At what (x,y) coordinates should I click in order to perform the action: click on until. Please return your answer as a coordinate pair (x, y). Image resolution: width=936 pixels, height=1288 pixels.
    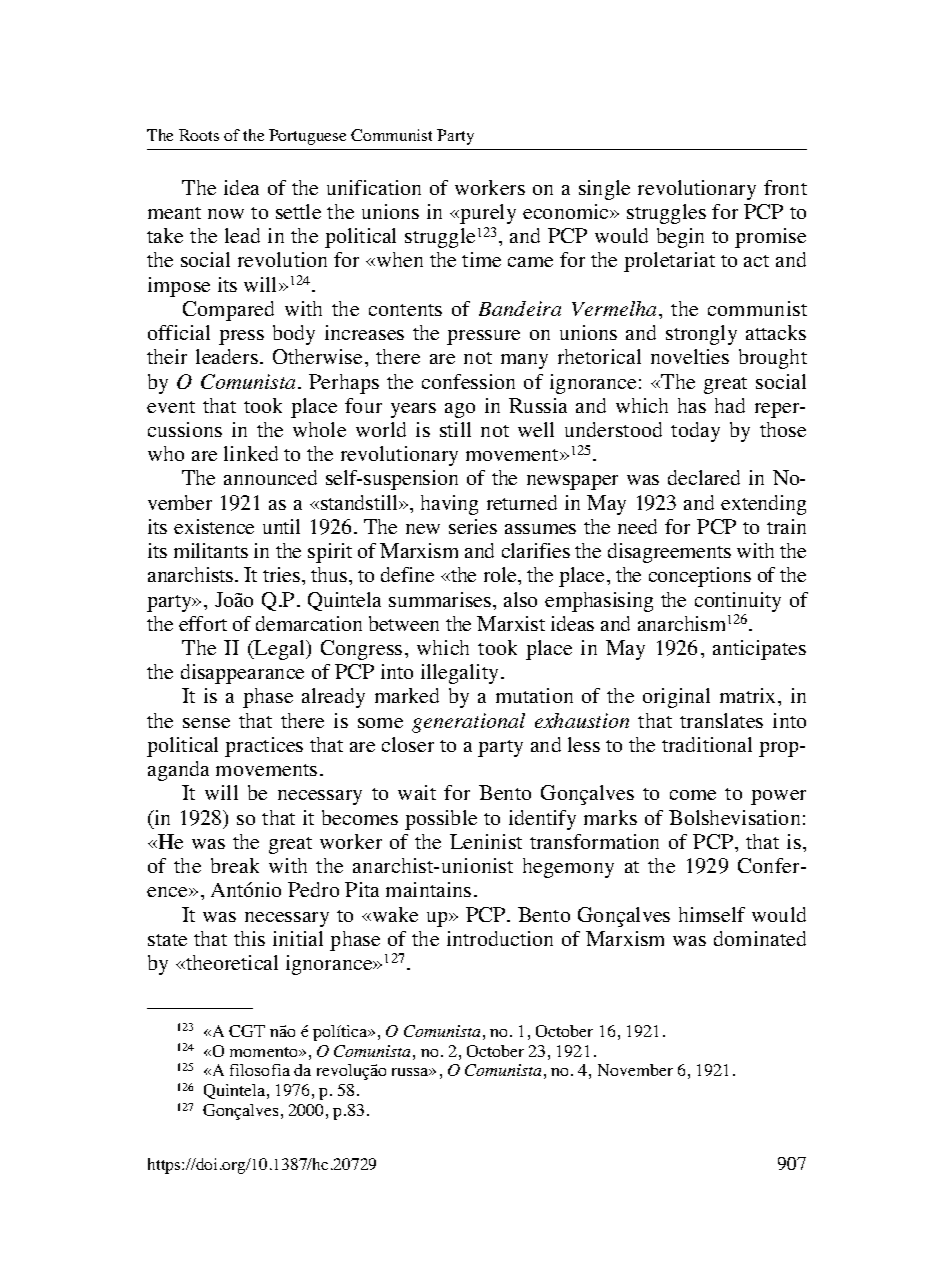
    Looking at the image, I should click on (281, 526).
